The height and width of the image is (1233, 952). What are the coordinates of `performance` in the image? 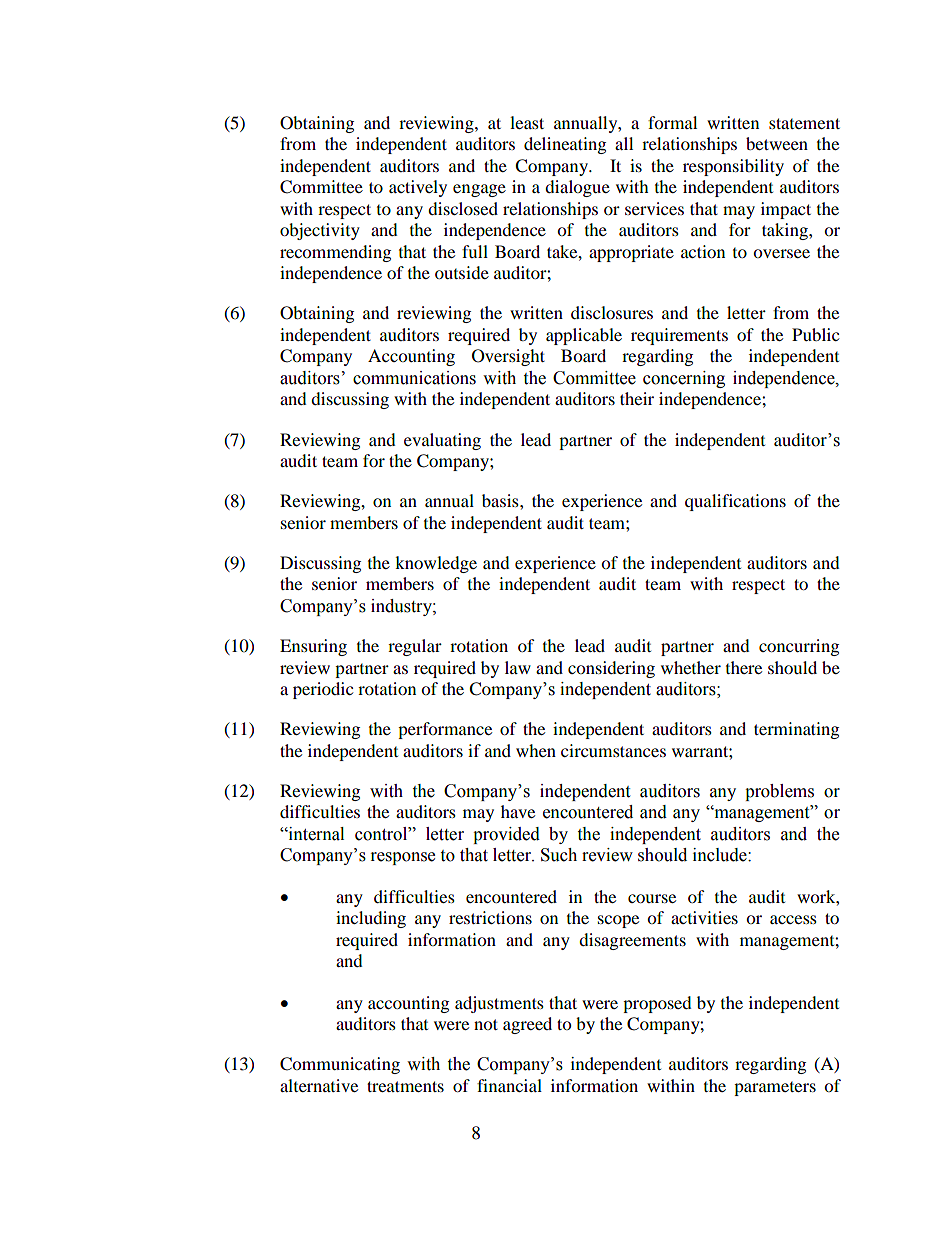 It's located at (445, 730).
